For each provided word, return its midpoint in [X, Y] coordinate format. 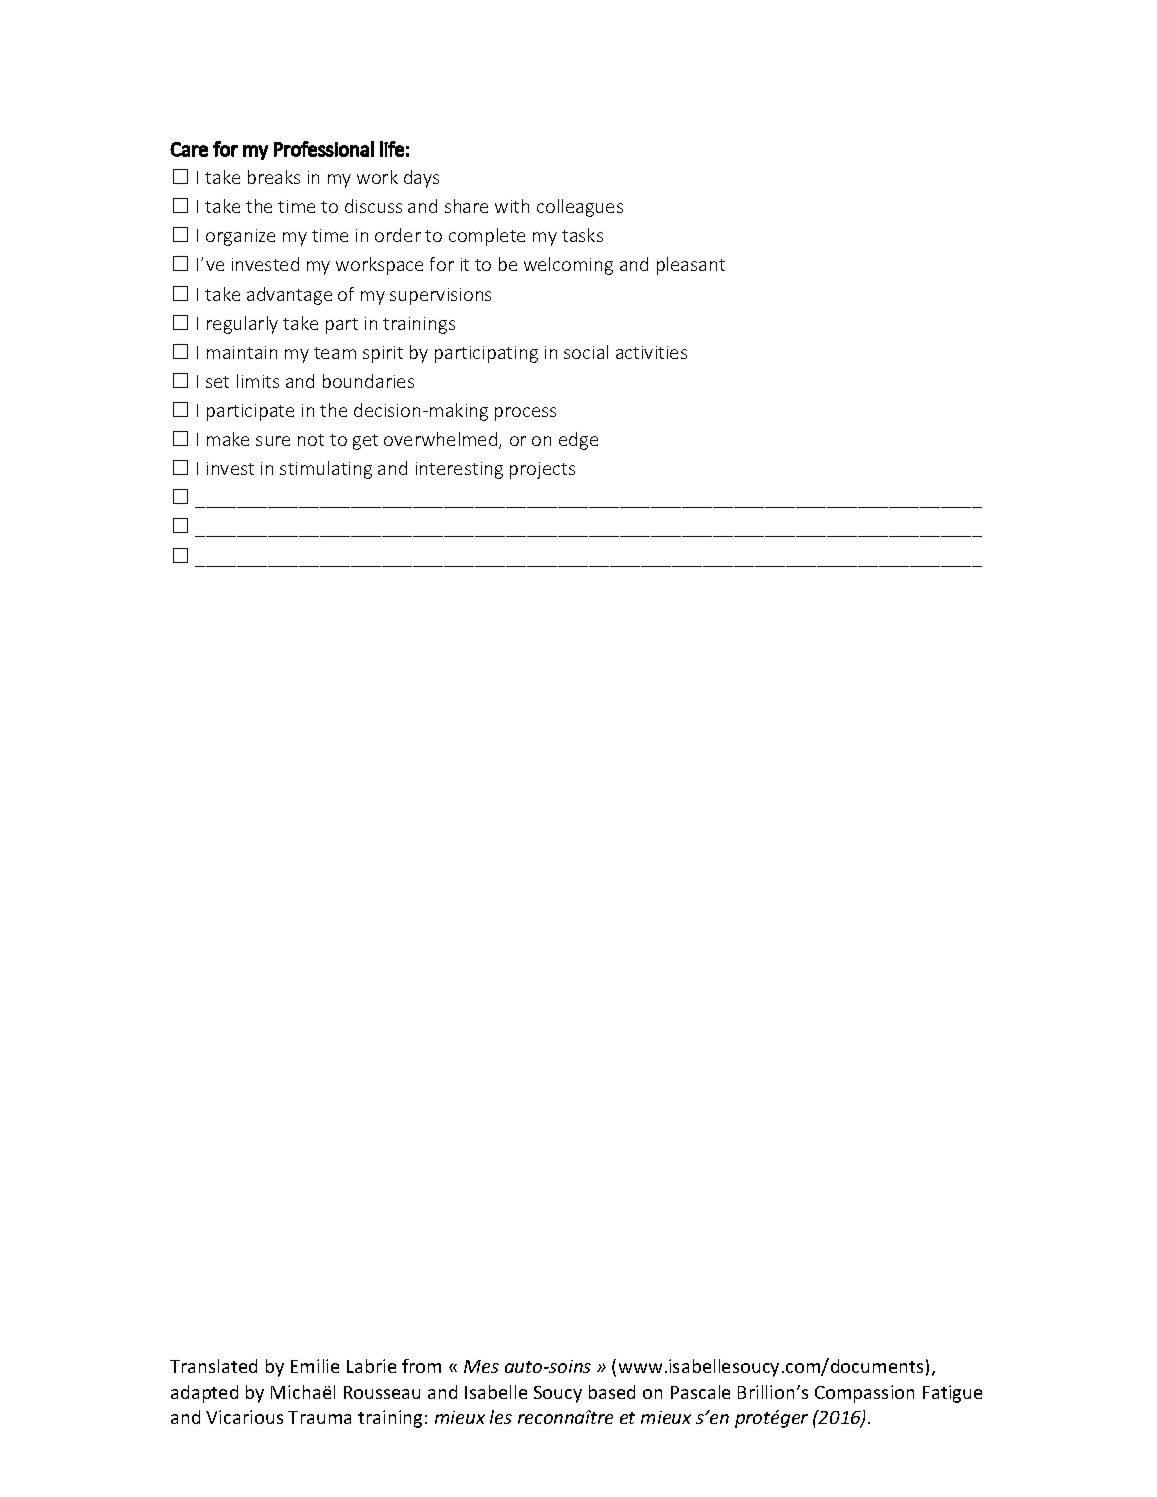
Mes [481, 1366]
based [612, 1392]
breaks [274, 177]
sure [273, 441]
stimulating [326, 470]
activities [651, 352]
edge [578, 441]
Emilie [315, 1366]
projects [542, 470]
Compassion [864, 1394]
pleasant [691, 266]
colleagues [580, 208]
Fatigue [952, 1394]
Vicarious [244, 1417]
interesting [459, 470]
